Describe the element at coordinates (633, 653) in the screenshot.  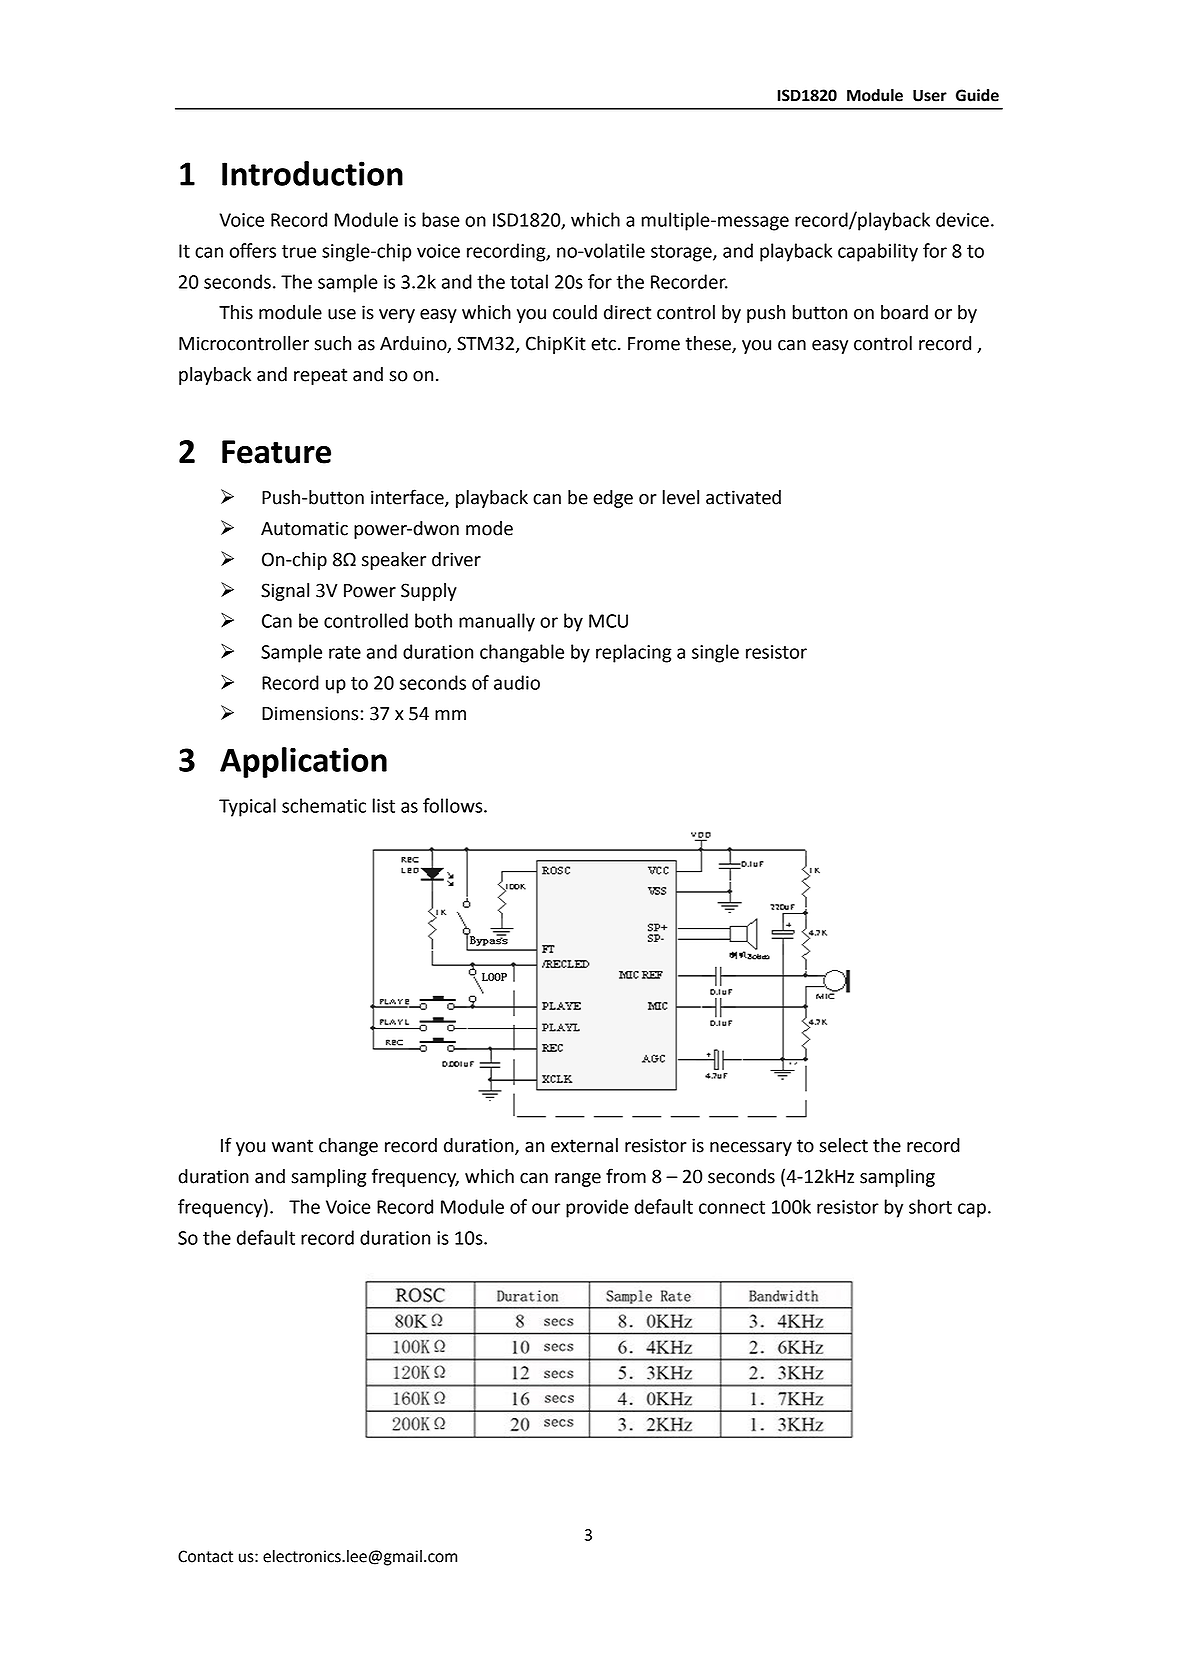
I see `replacing` at that location.
